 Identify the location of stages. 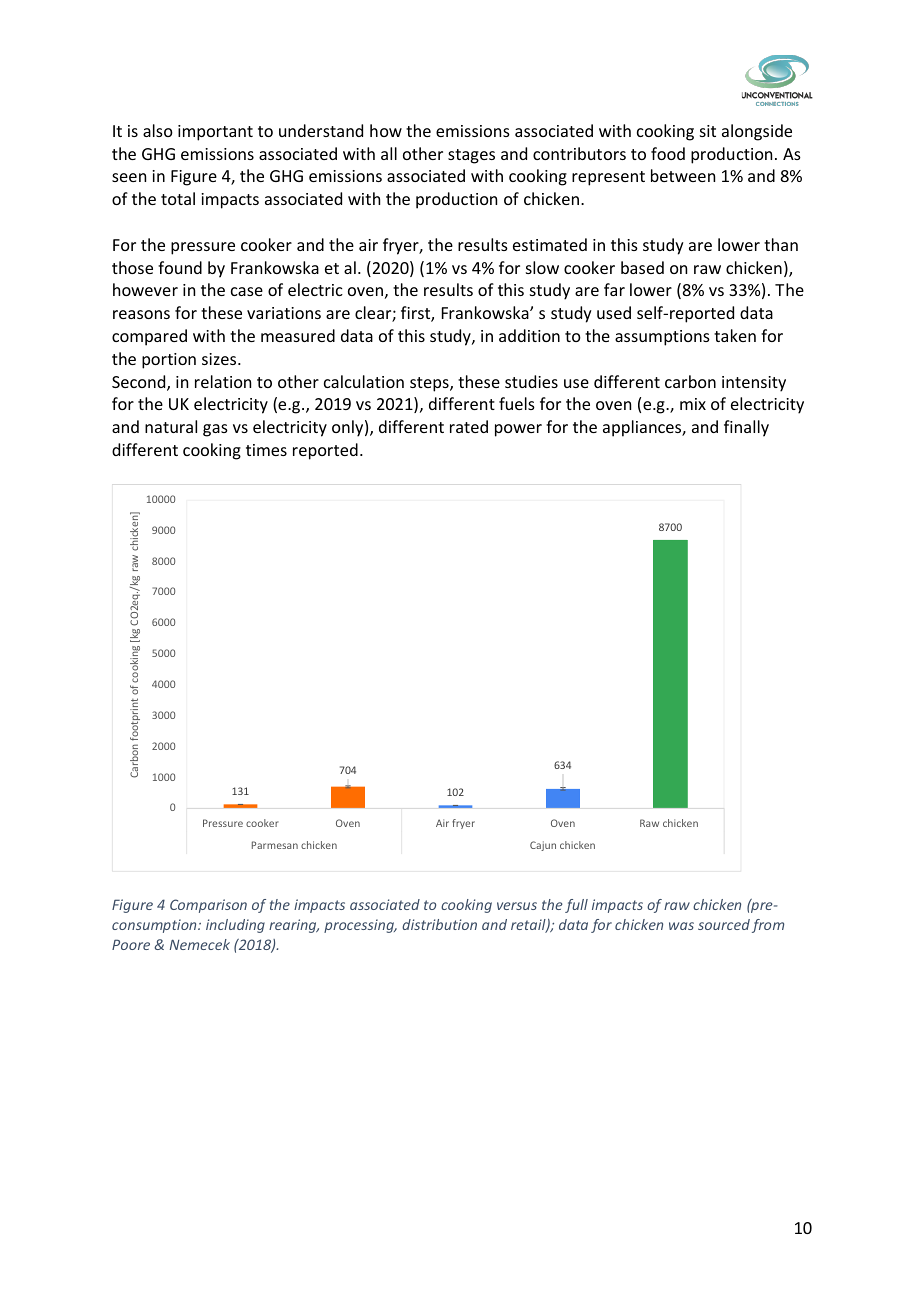
(471, 156).
